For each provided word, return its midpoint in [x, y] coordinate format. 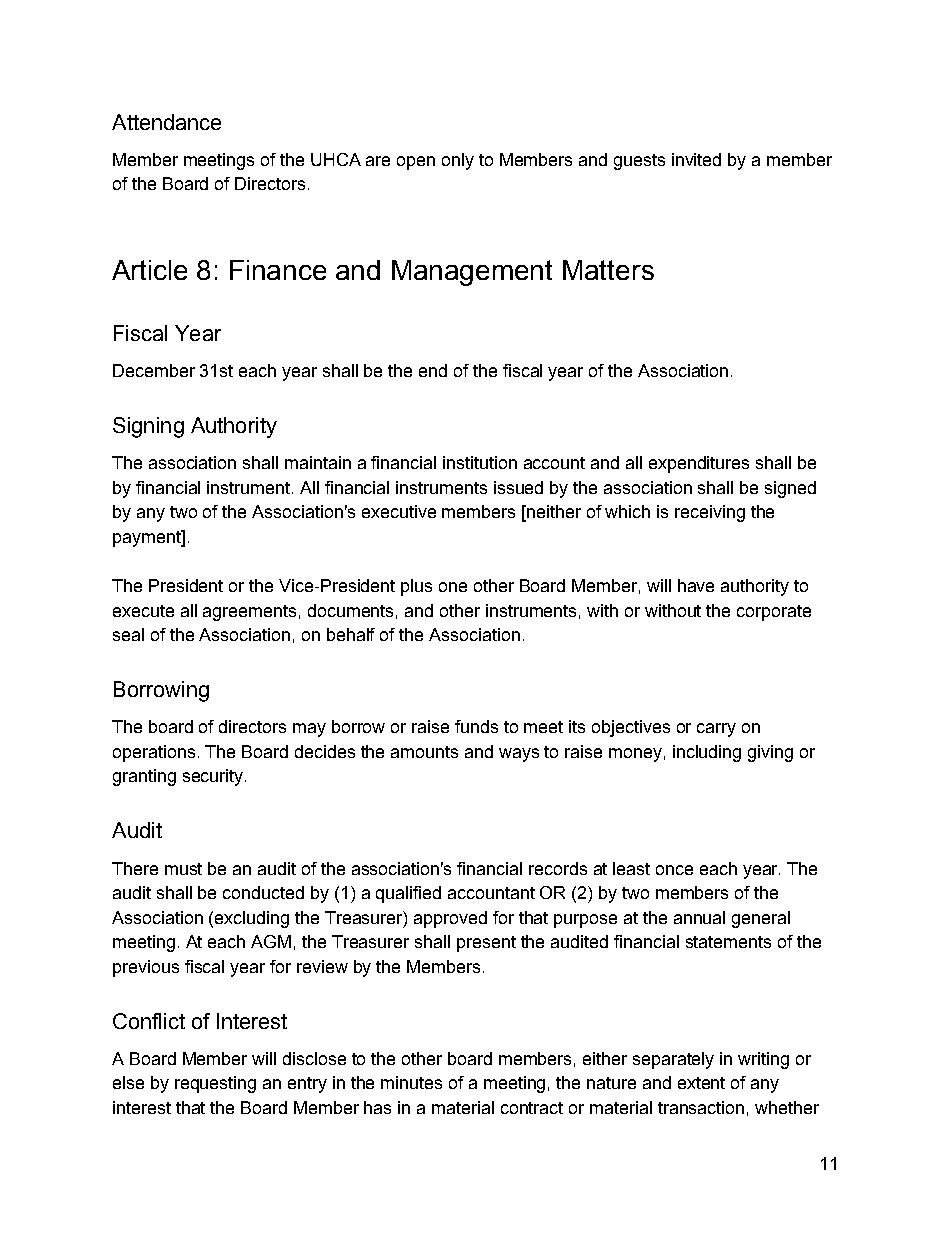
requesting [215, 1084]
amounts [424, 752]
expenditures [699, 464]
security [214, 777]
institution [480, 462]
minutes [411, 1082]
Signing [148, 427]
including [707, 753]
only [458, 161]
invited [696, 159]
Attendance [166, 122]
